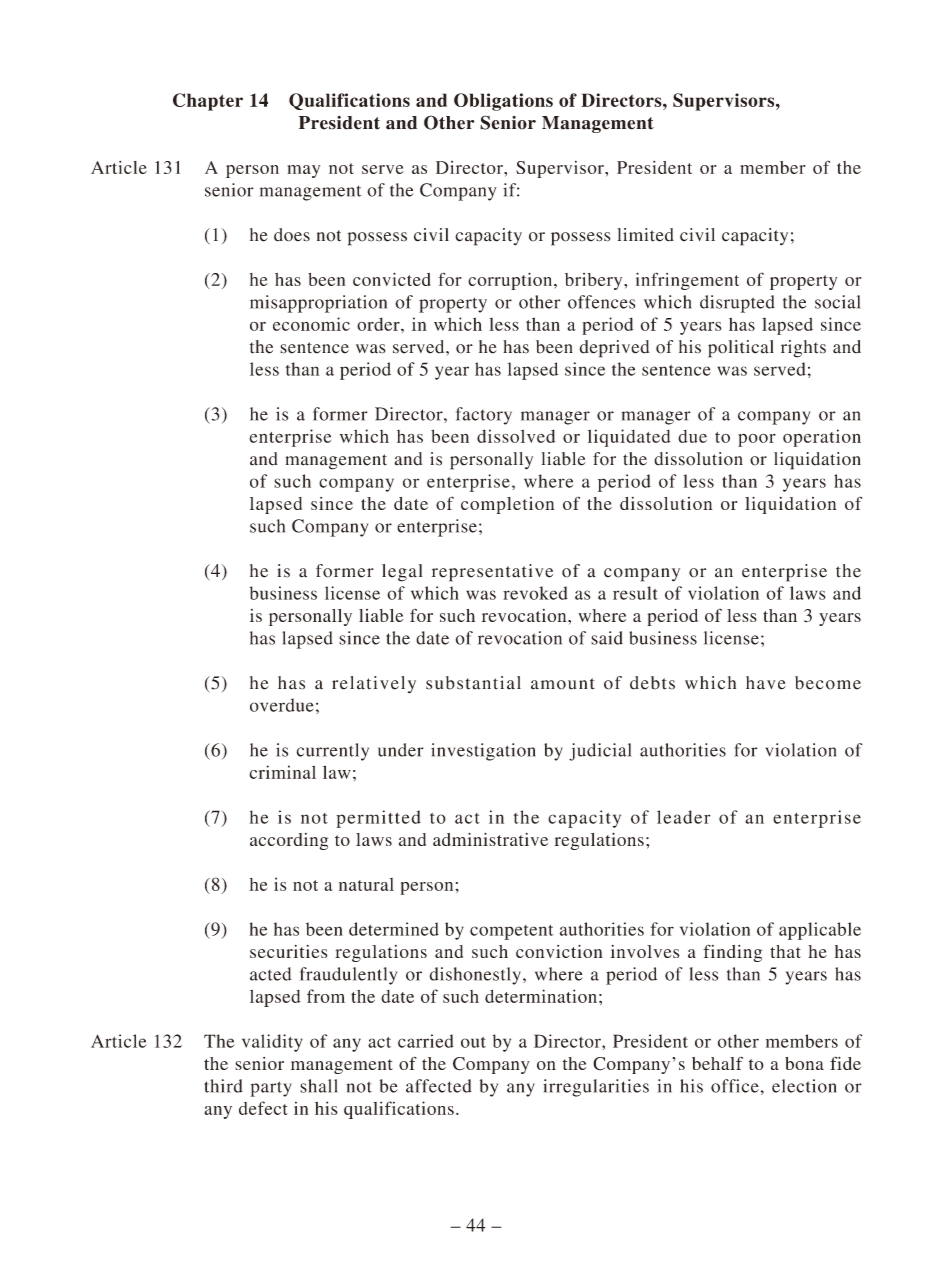  What do you see at coordinates (271, 1089) in the page?
I see `party` at bounding box center [271, 1089].
